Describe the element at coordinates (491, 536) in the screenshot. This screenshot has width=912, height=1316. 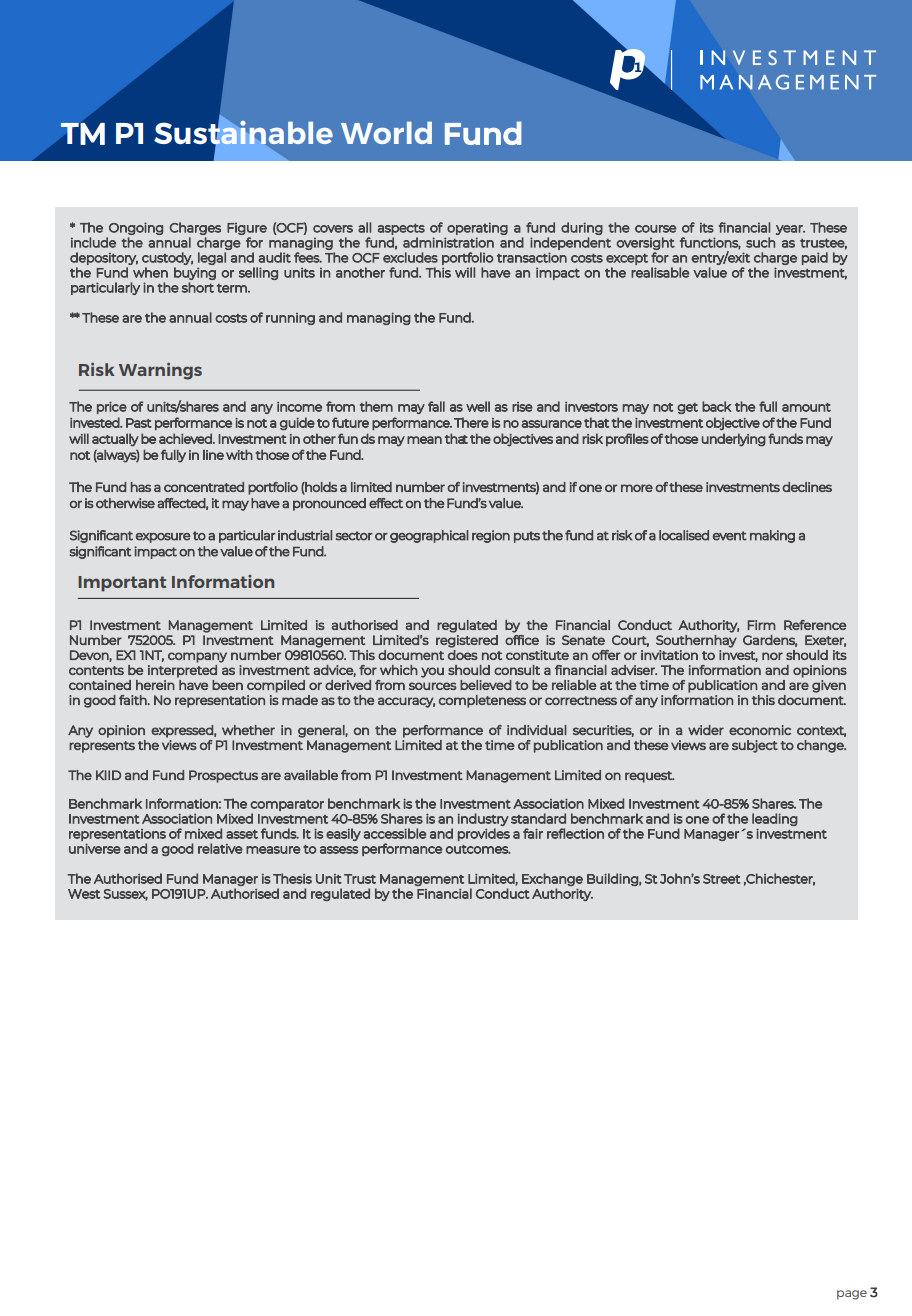
I see `region` at that location.
